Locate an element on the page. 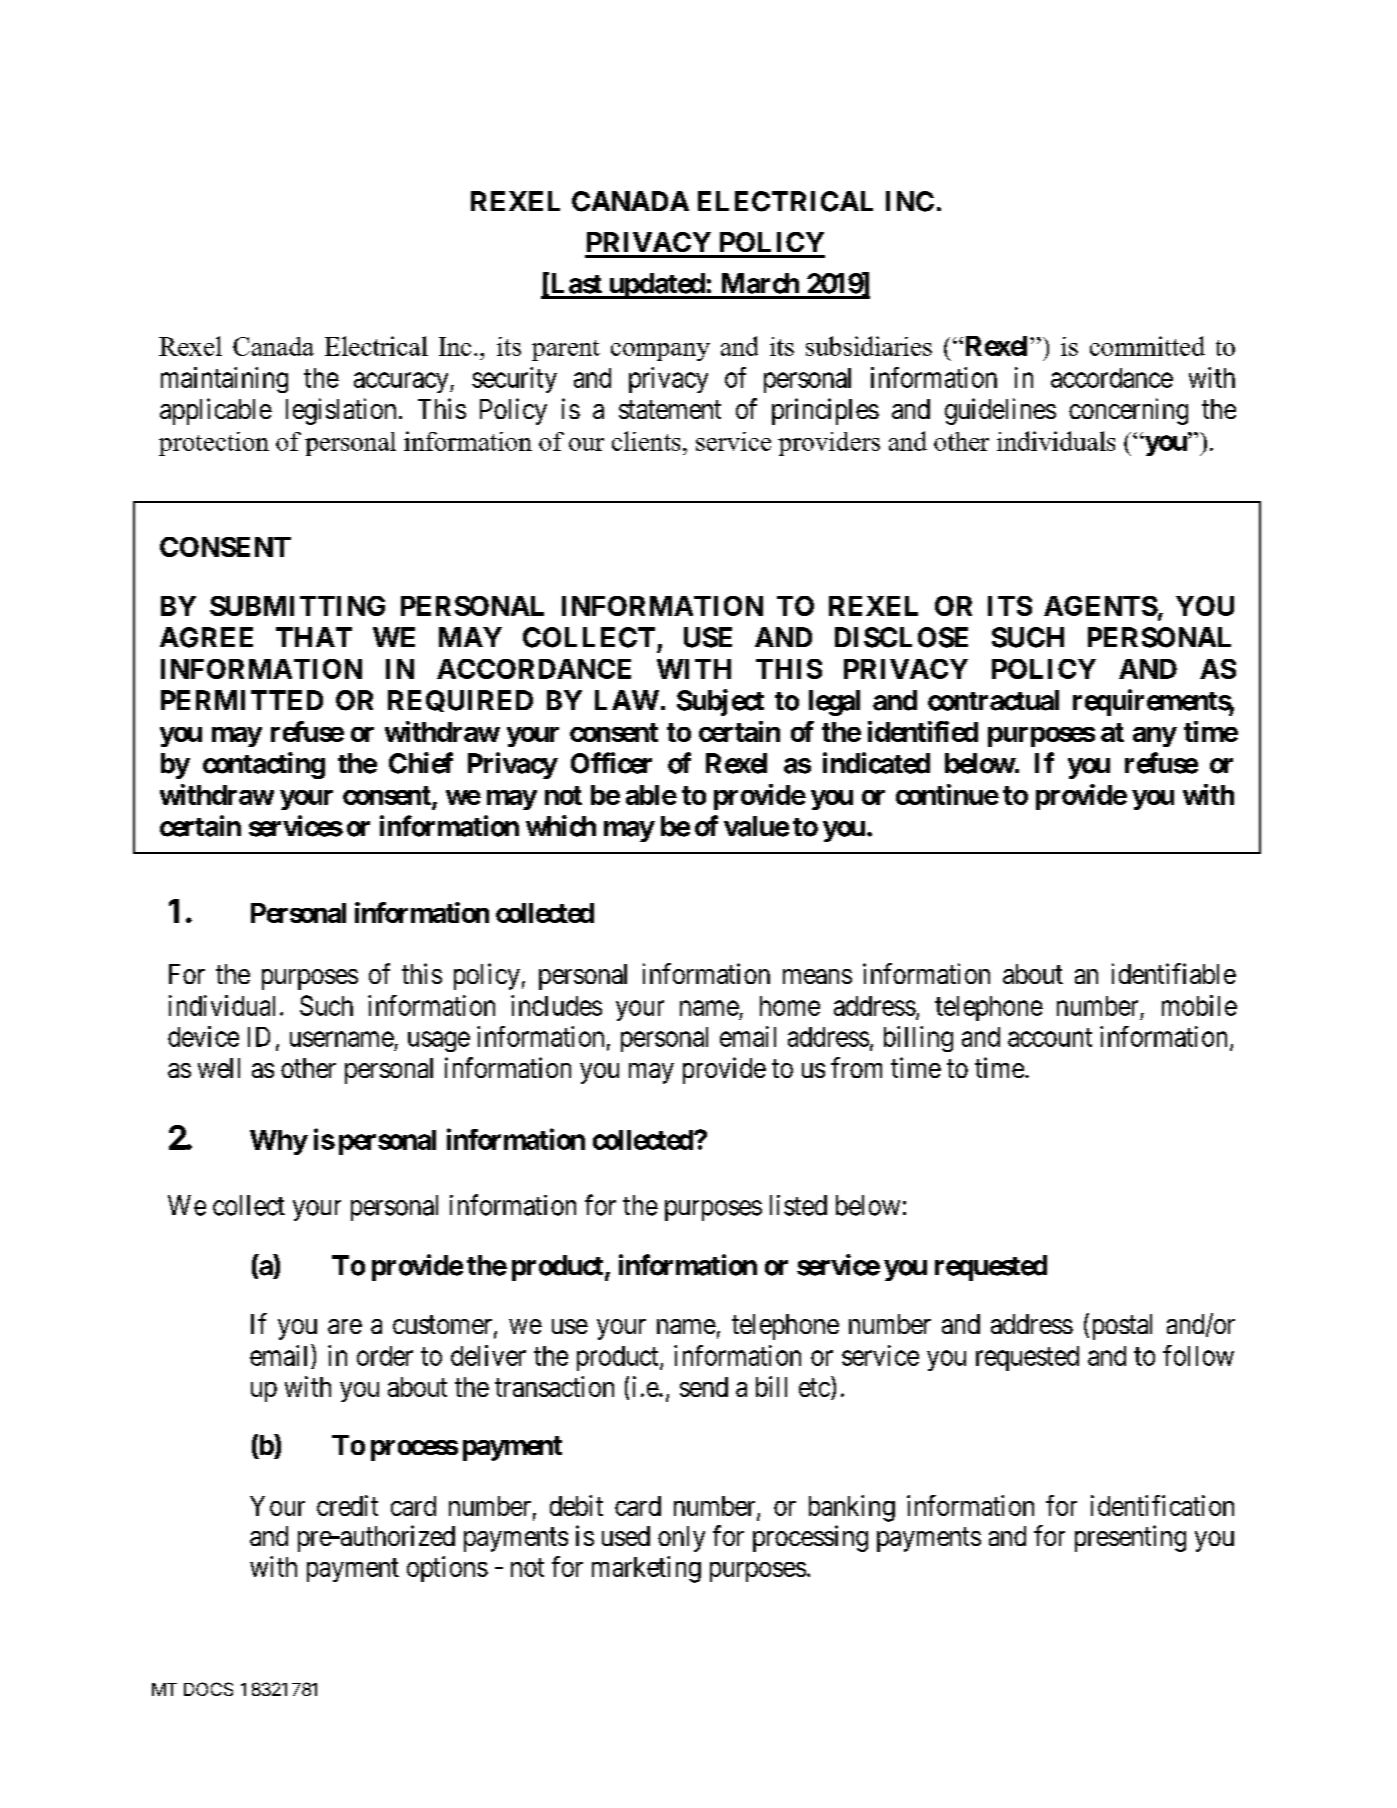  home is located at coordinates (790, 1006).
